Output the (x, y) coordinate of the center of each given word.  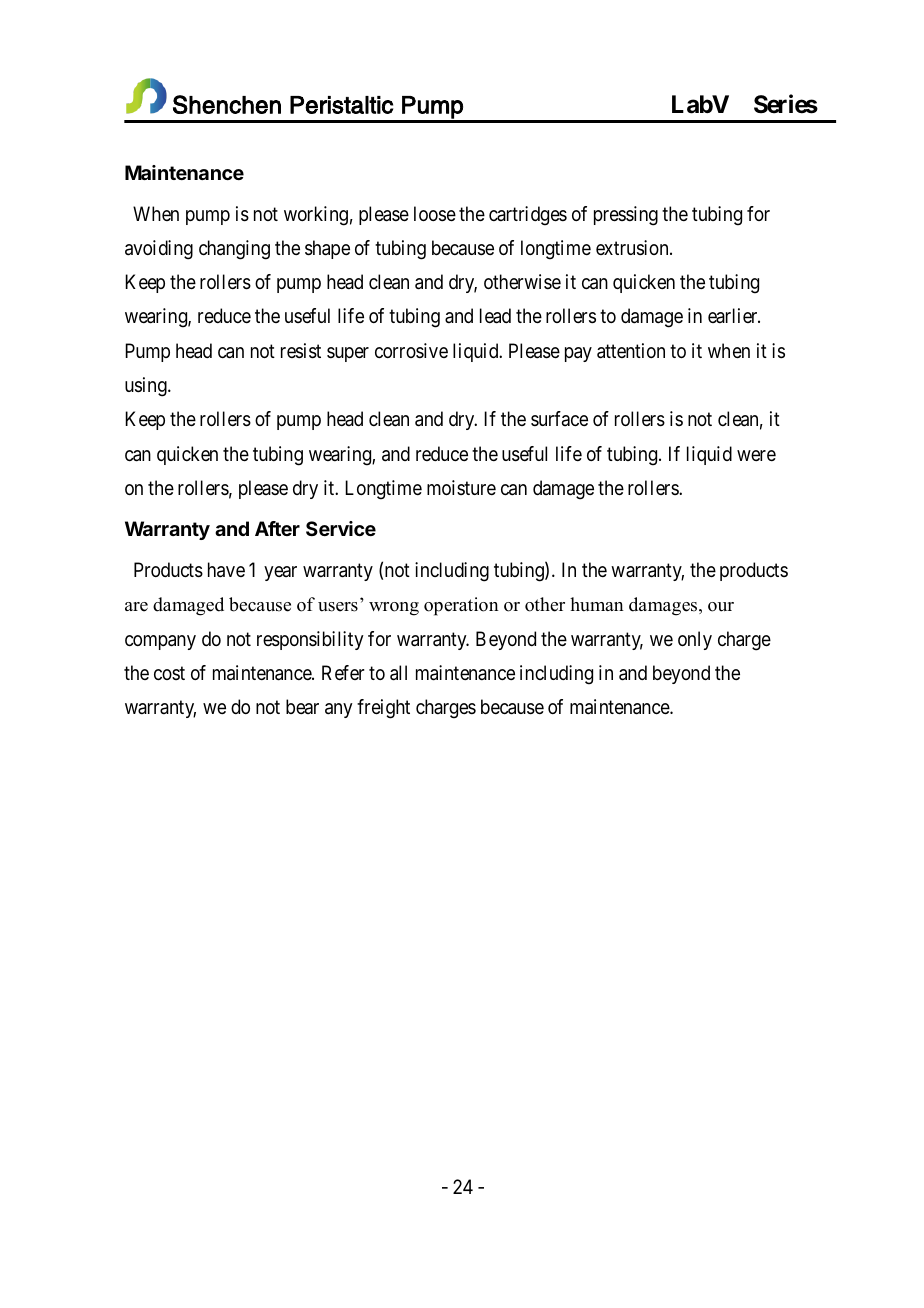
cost (169, 673)
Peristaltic (341, 105)
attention (631, 351)
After (277, 528)
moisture (461, 487)
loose (435, 214)
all (398, 673)
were (756, 455)
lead (495, 316)
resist (301, 351)
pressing (626, 216)
